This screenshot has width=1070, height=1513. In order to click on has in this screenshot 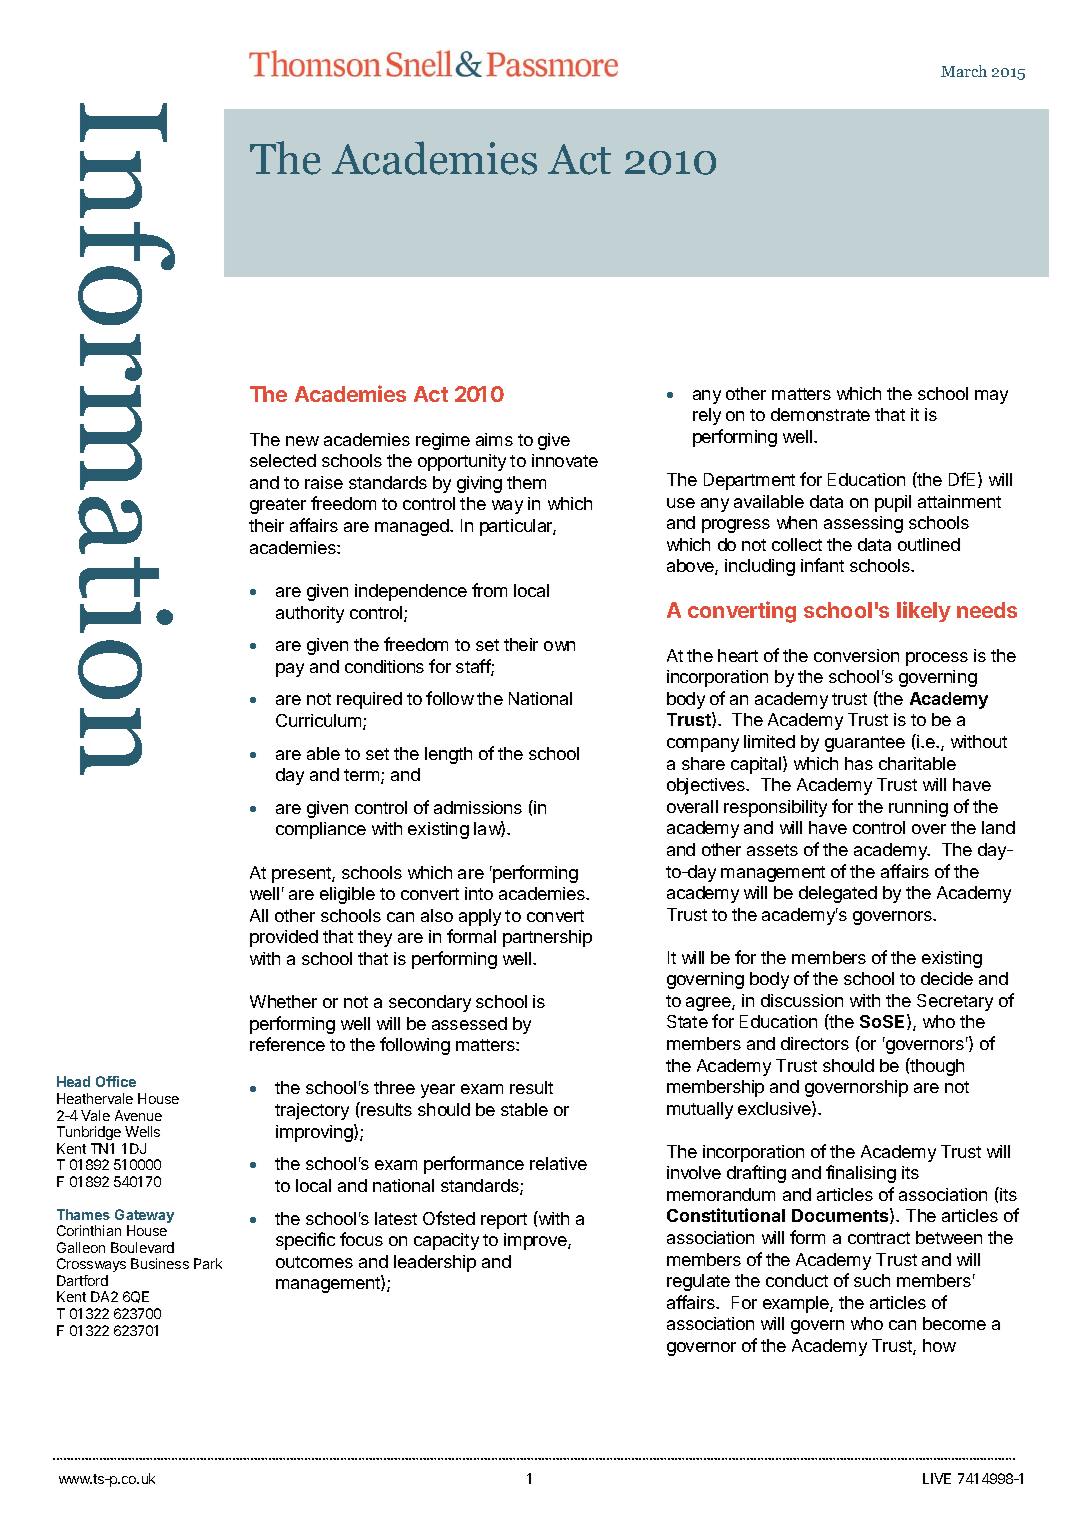, I will do `click(859, 763)`.
